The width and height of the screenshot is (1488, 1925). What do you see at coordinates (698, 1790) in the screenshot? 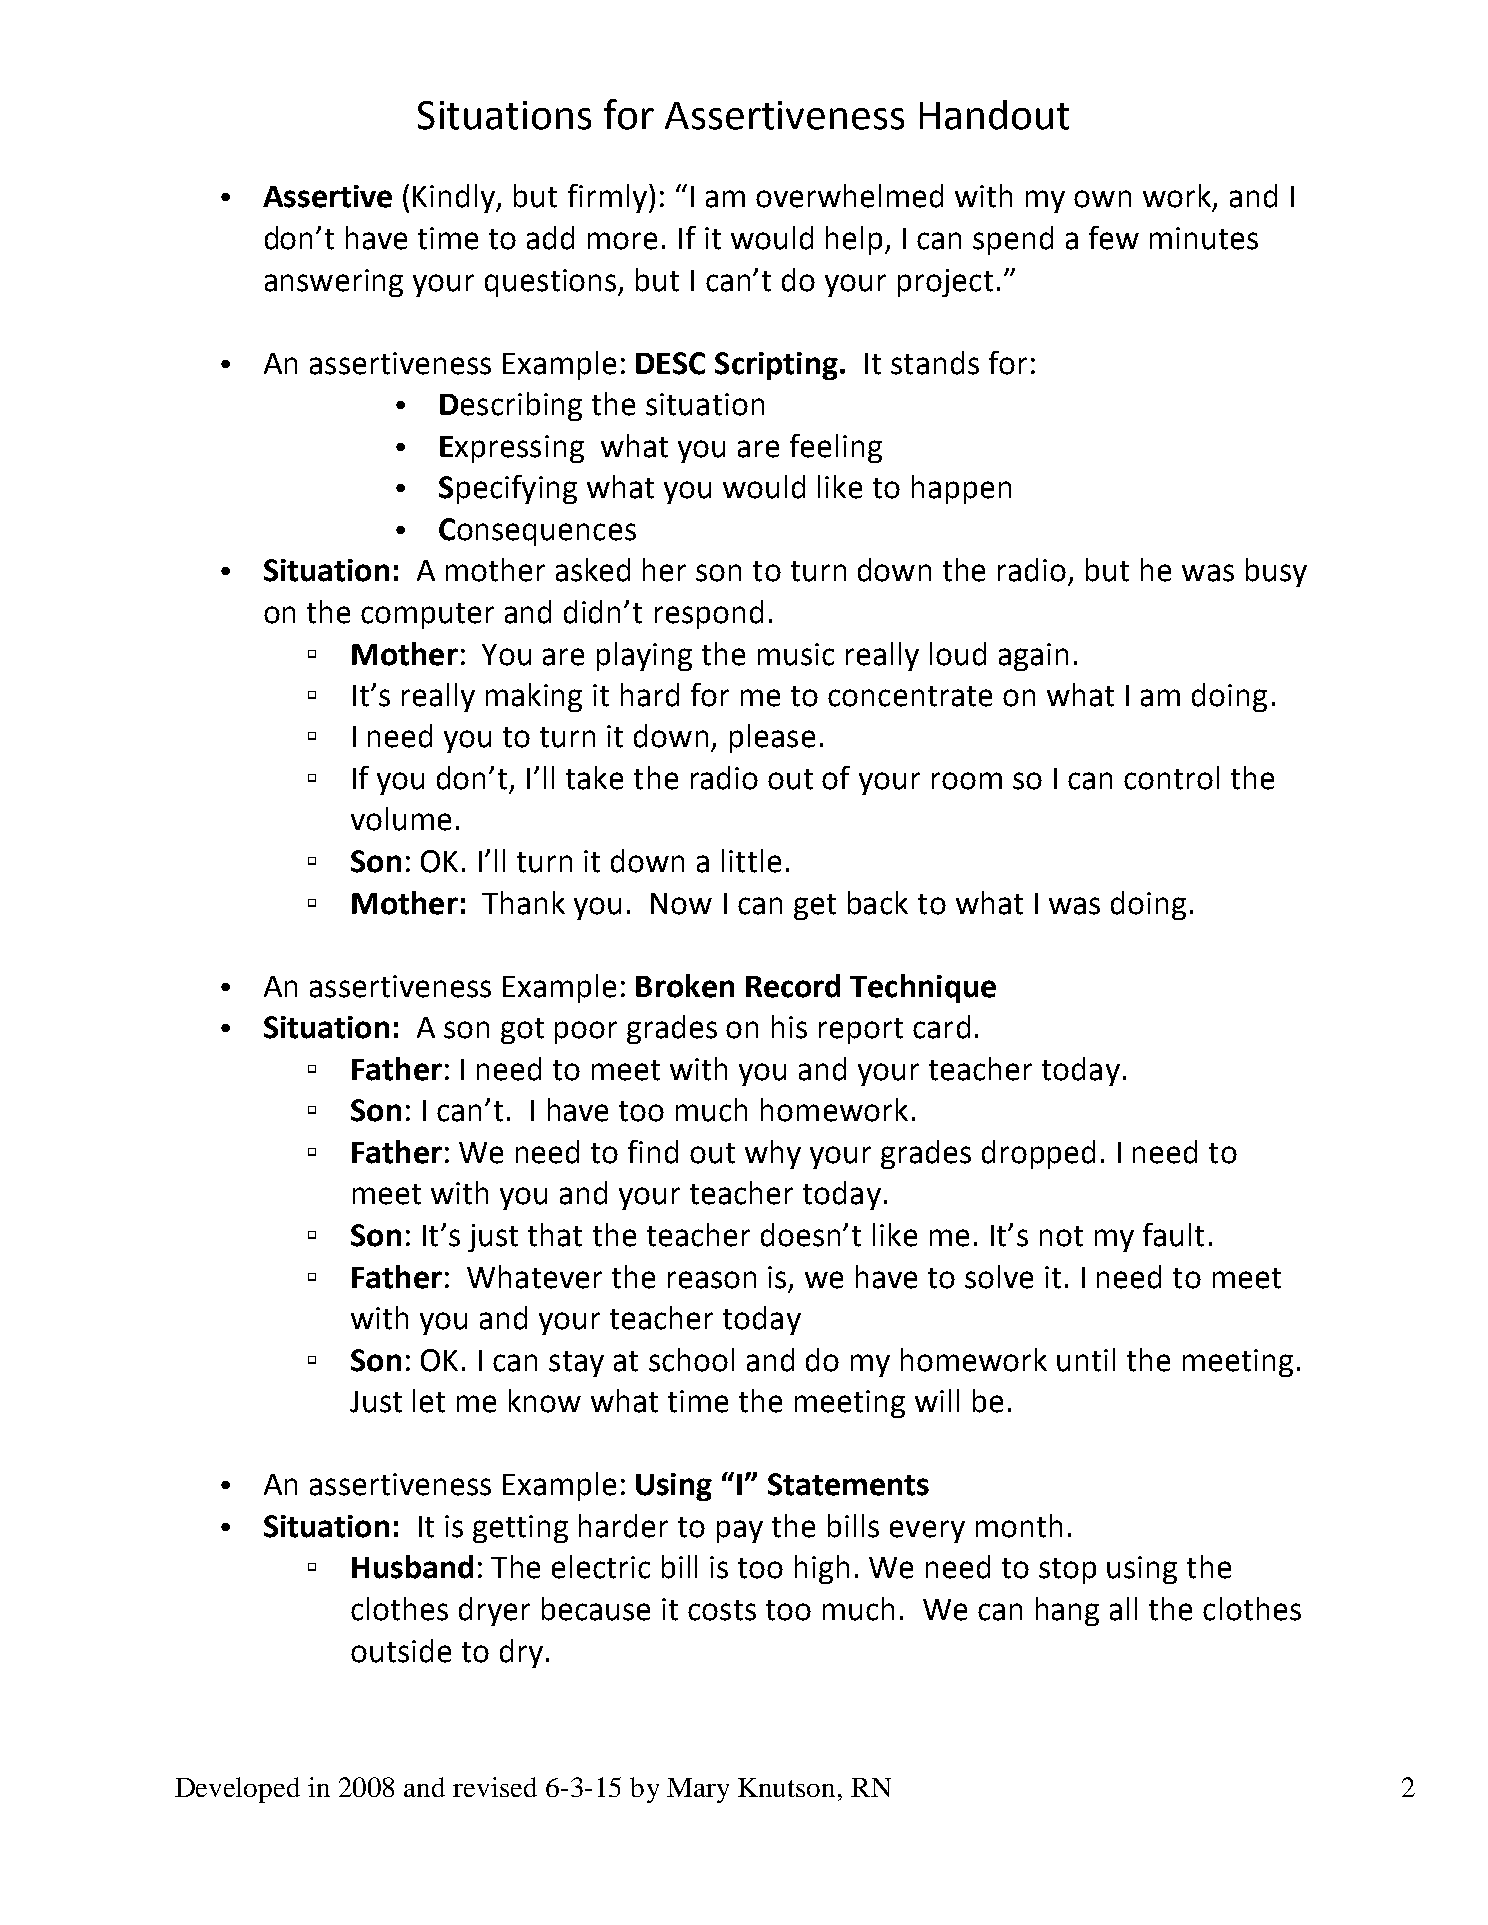
I see `Mary` at bounding box center [698, 1790].
